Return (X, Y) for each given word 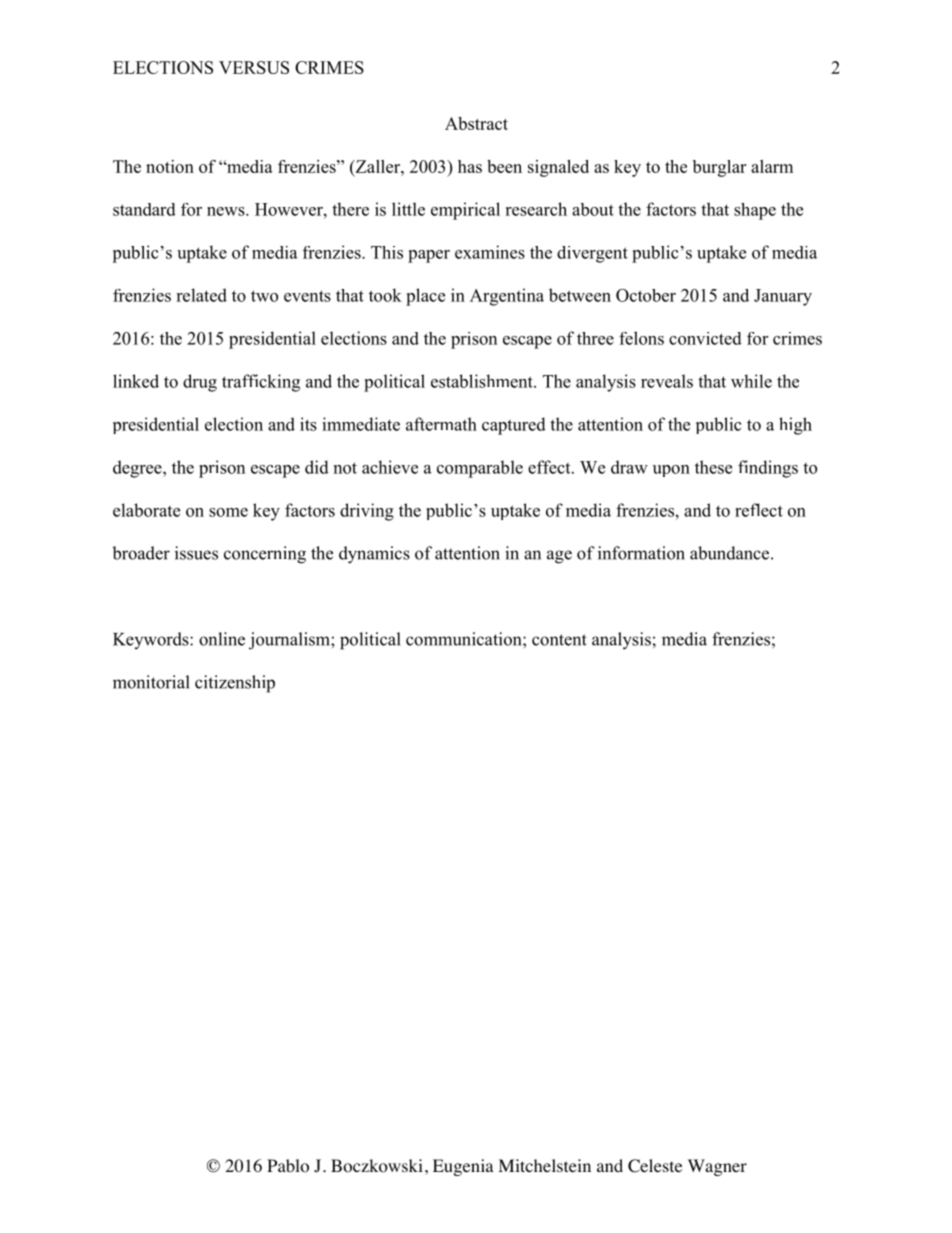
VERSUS (254, 67)
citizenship (235, 684)
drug (200, 383)
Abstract (476, 123)
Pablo (288, 1166)
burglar (719, 168)
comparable (480, 469)
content (559, 640)
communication (465, 639)
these (713, 467)
